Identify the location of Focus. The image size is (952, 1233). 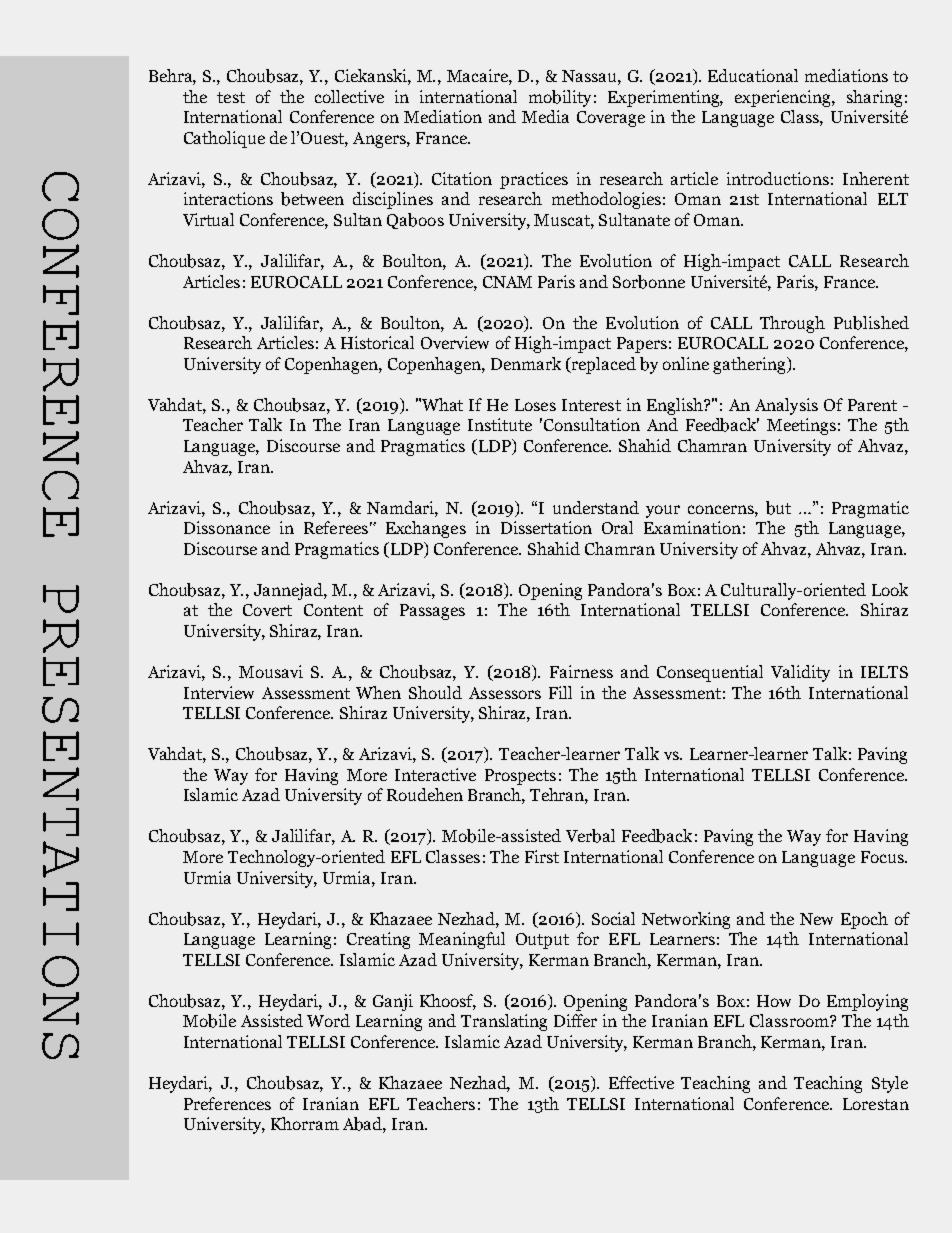
(883, 857).
